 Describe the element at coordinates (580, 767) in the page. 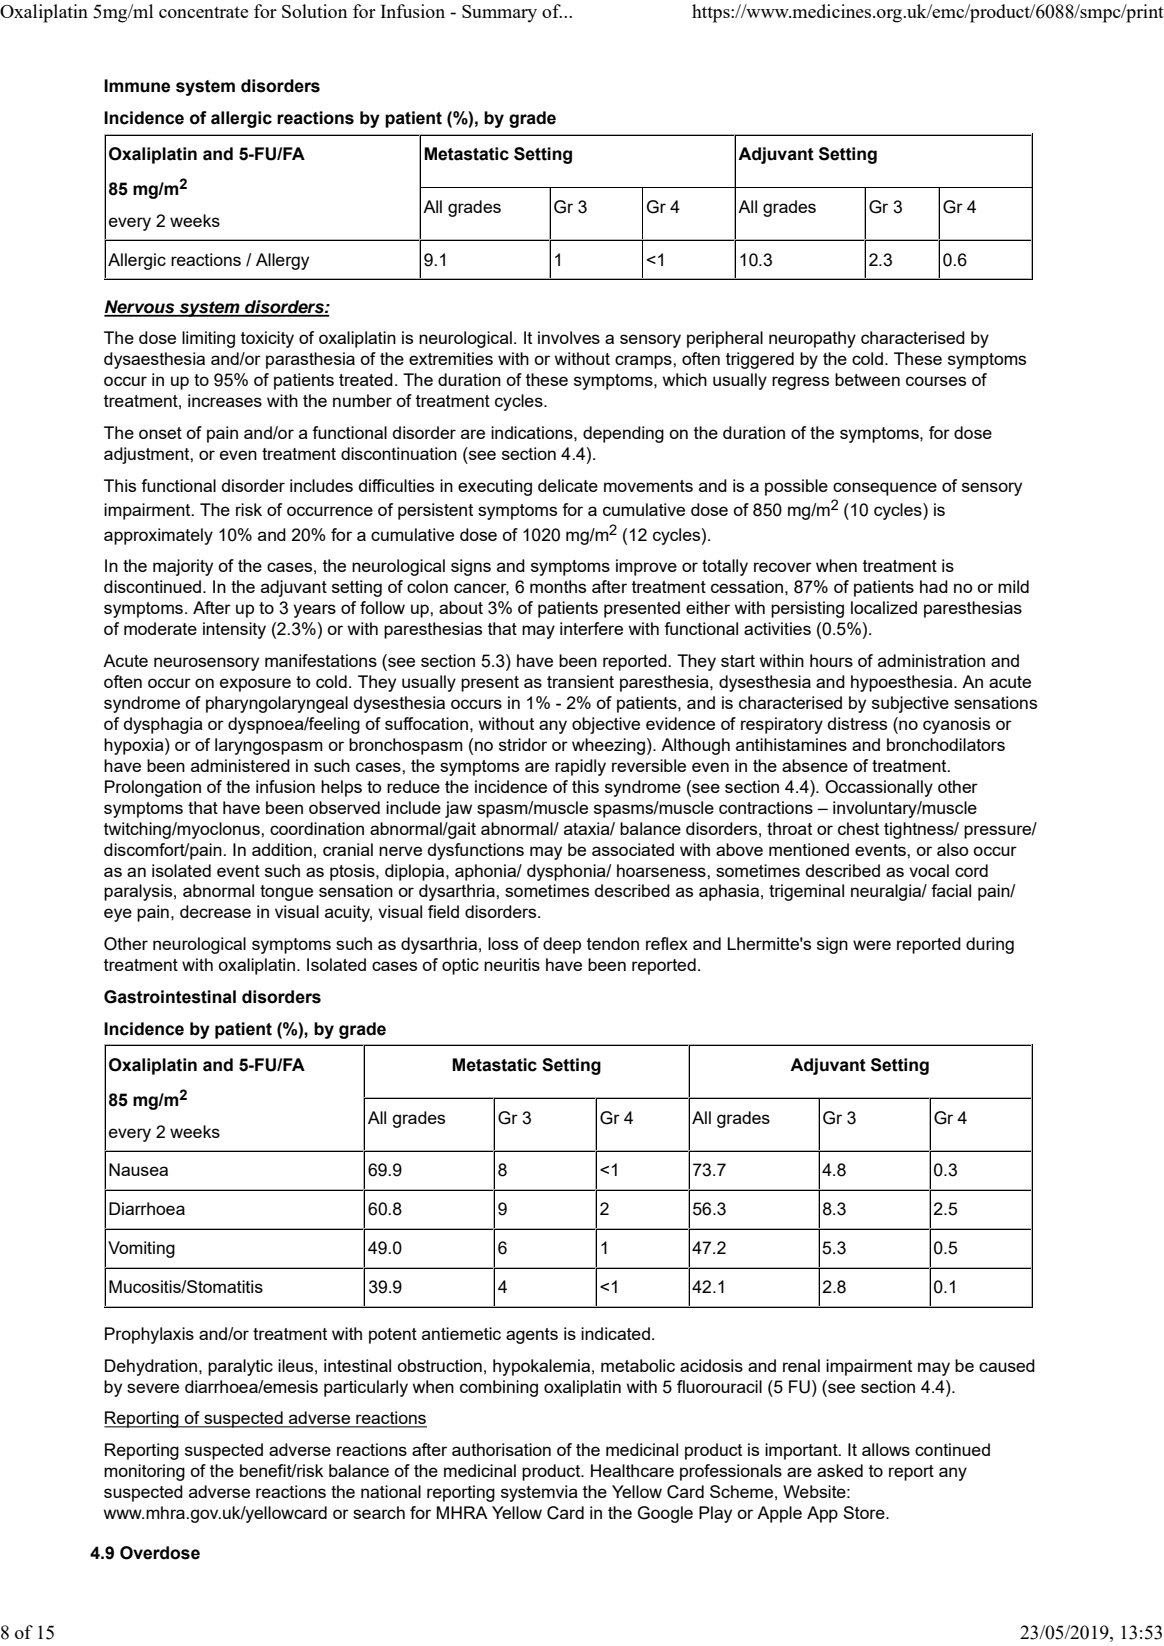

I see `rapidly` at that location.
